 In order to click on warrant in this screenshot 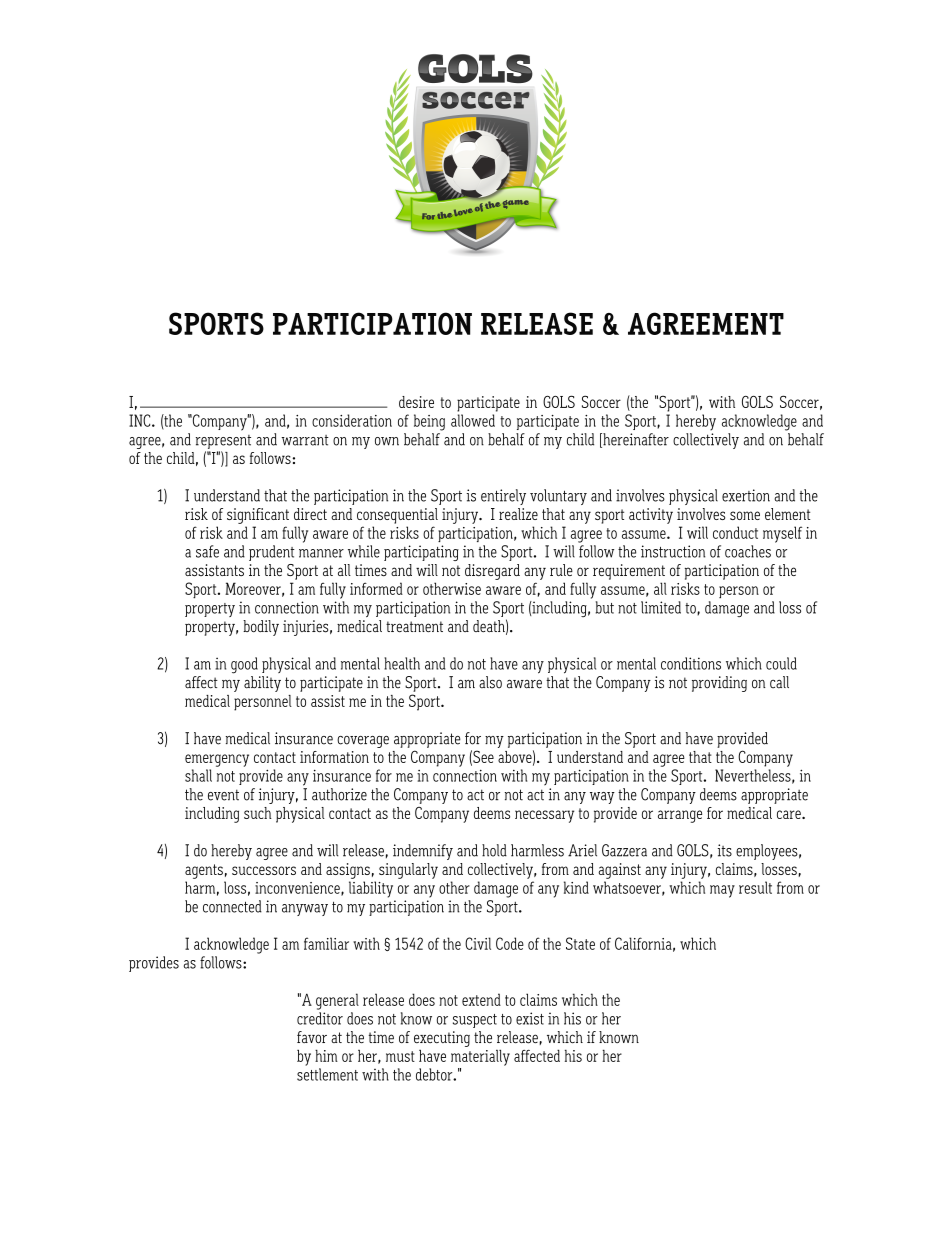, I will do `click(305, 440)`.
